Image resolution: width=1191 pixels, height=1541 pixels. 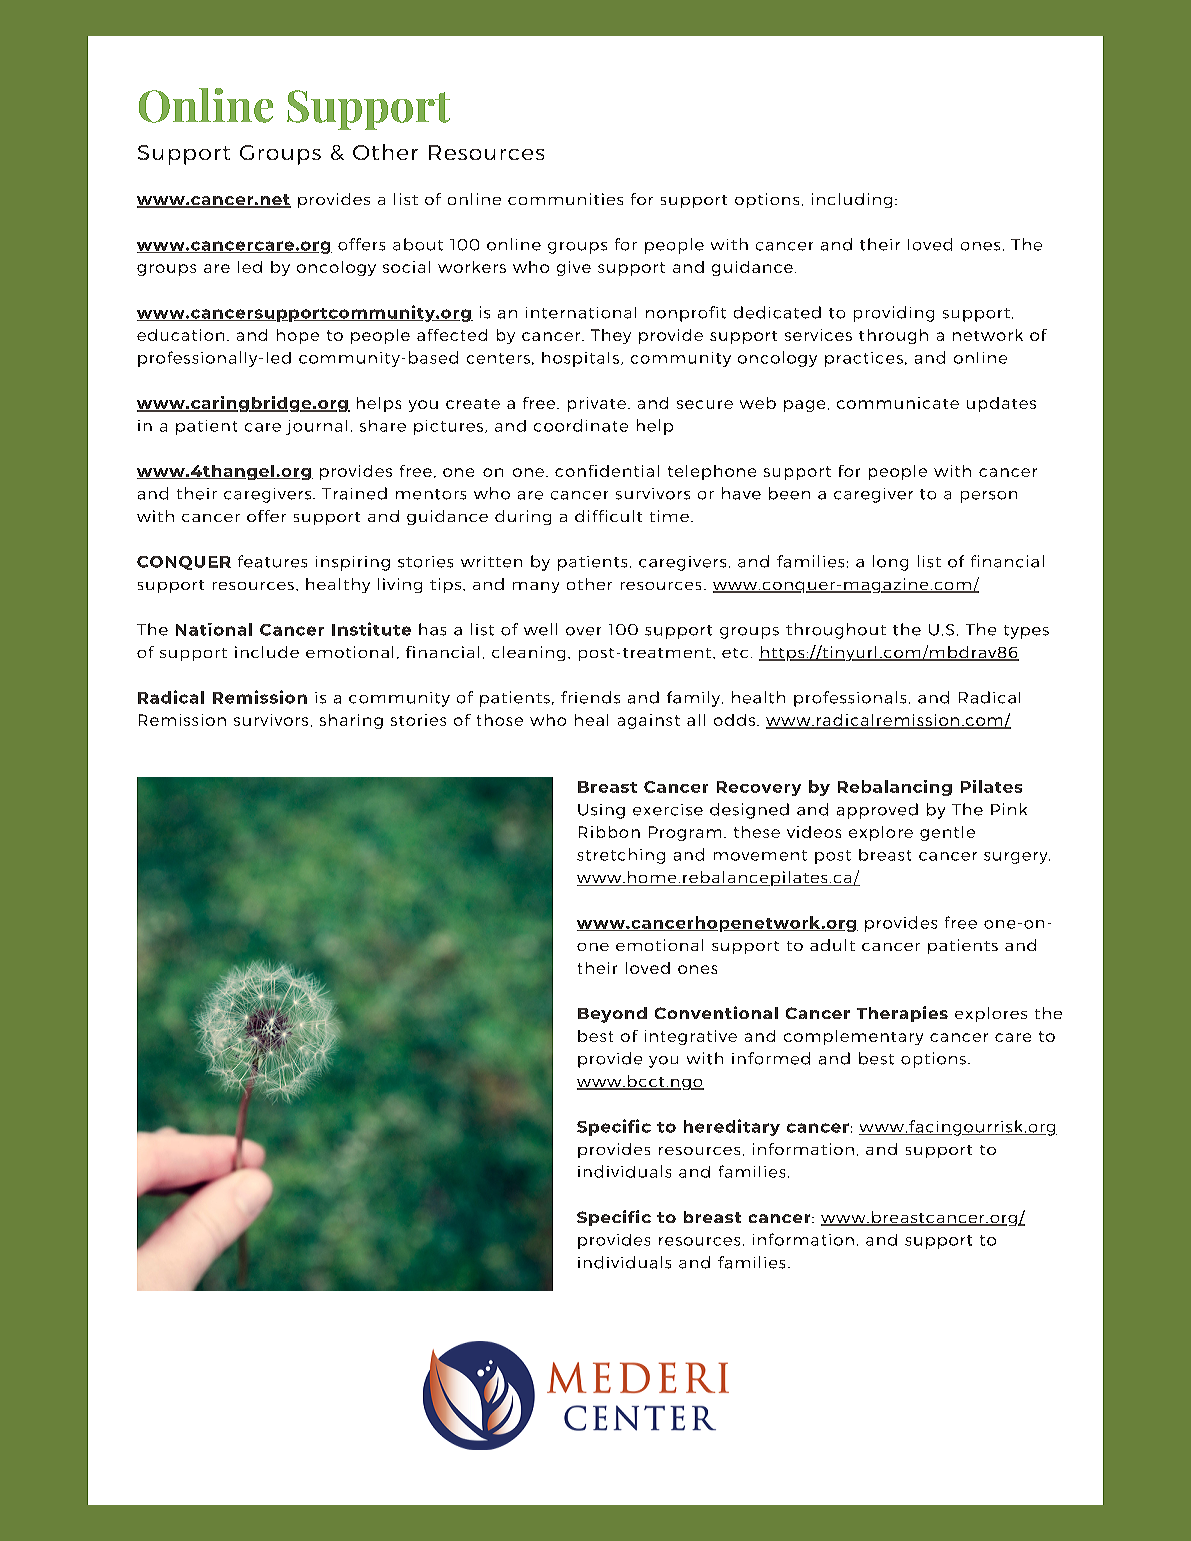 What do you see at coordinates (418, 244) in the screenshot?
I see `about` at bounding box center [418, 244].
